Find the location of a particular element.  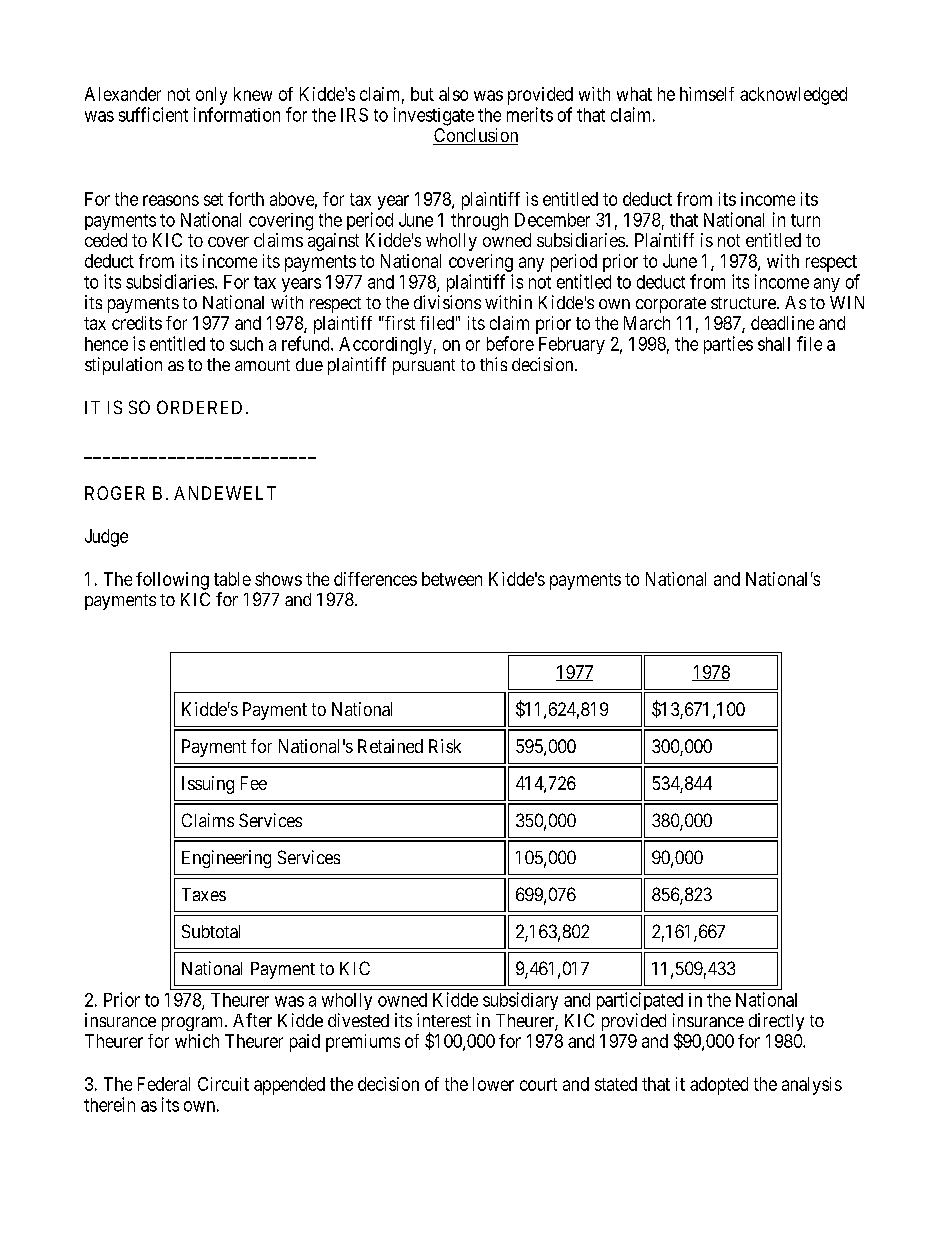

lower is located at coordinates (493, 1084).
